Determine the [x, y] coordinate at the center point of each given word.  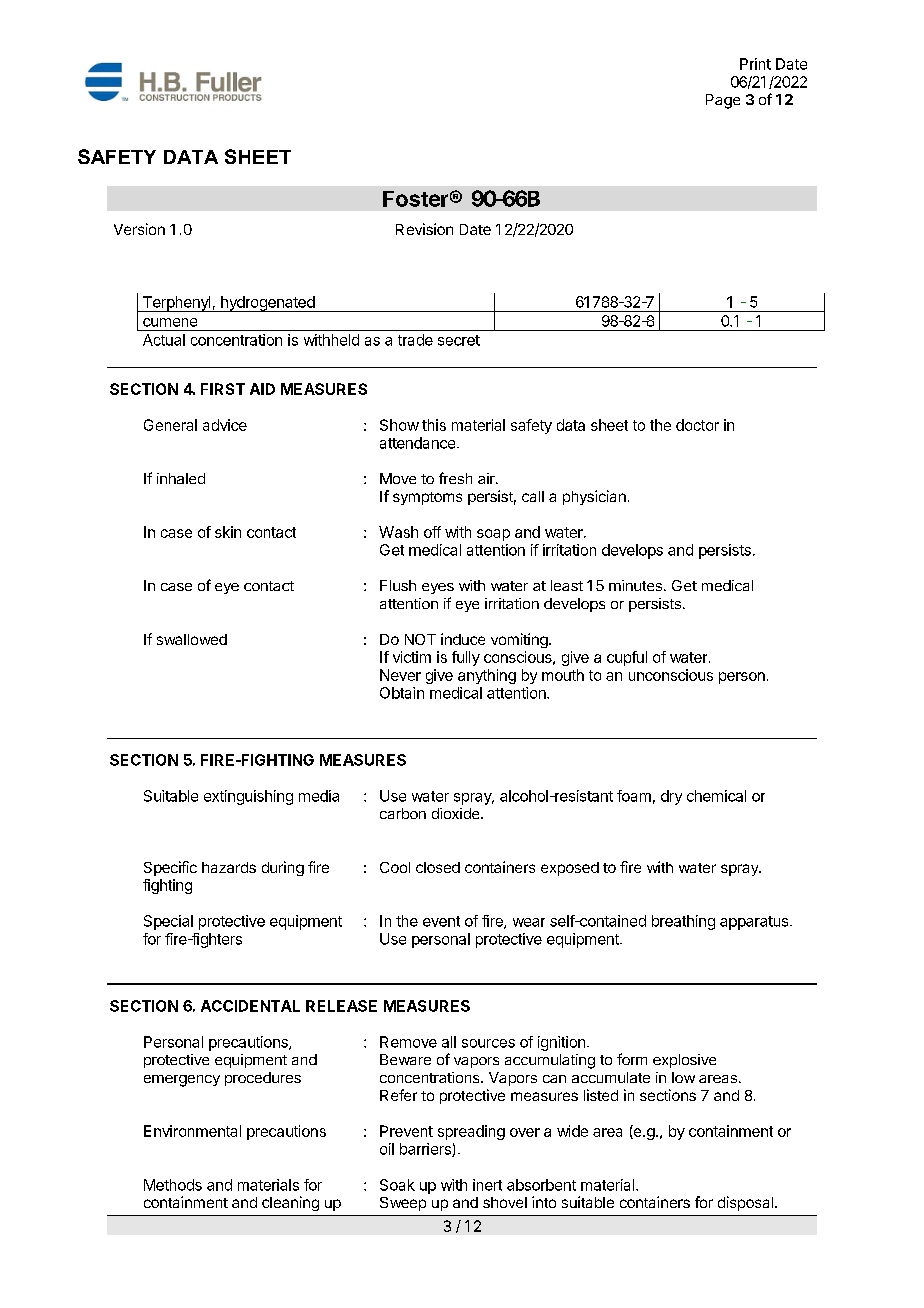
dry [671, 797]
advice [225, 425]
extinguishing [248, 797]
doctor [697, 425]
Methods [173, 1185]
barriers [426, 1150]
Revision [424, 229]
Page [723, 101]
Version [139, 229]
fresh [455, 478]
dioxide [457, 813]
